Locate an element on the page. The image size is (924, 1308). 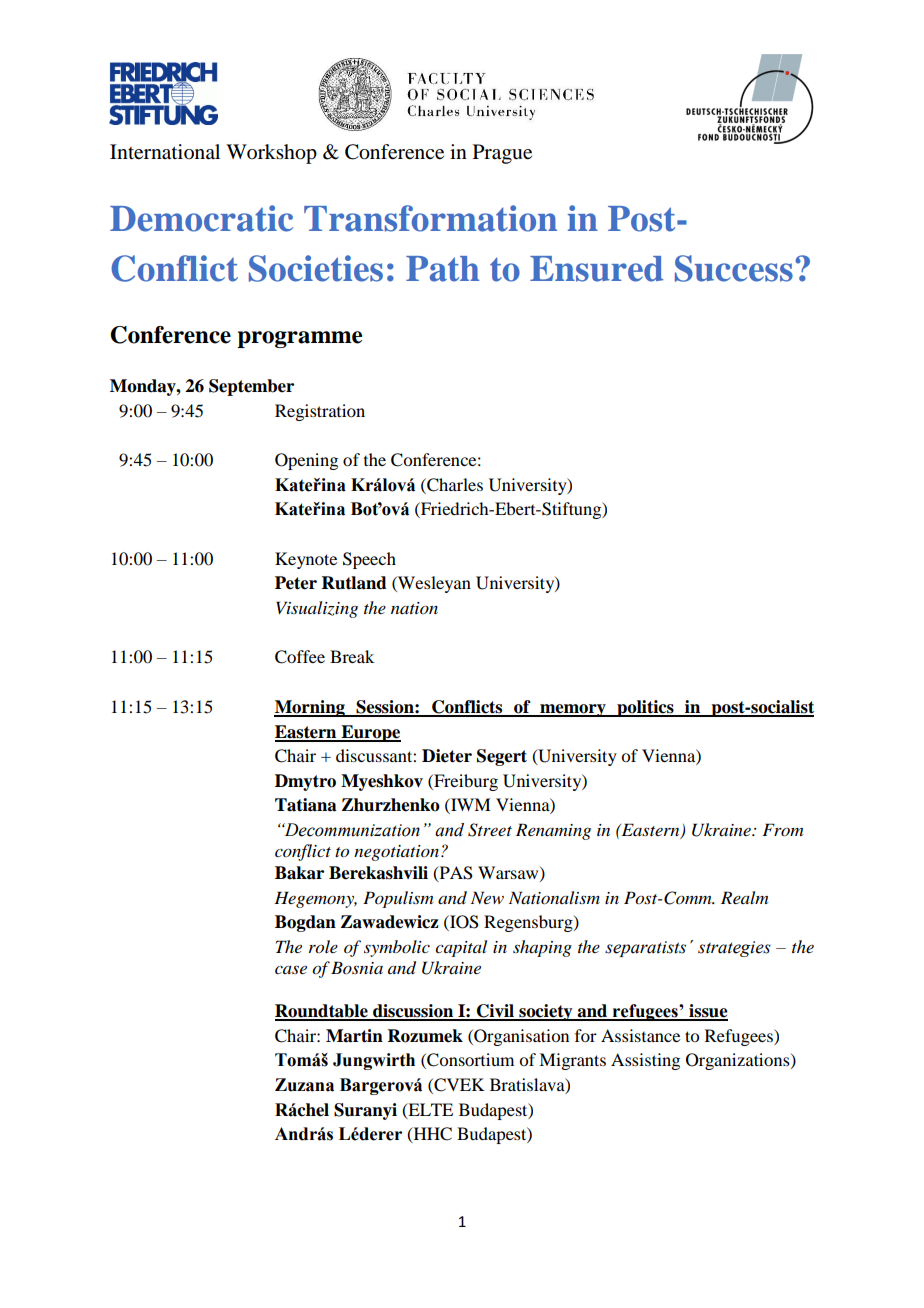
Opening is located at coordinates (306, 461).
